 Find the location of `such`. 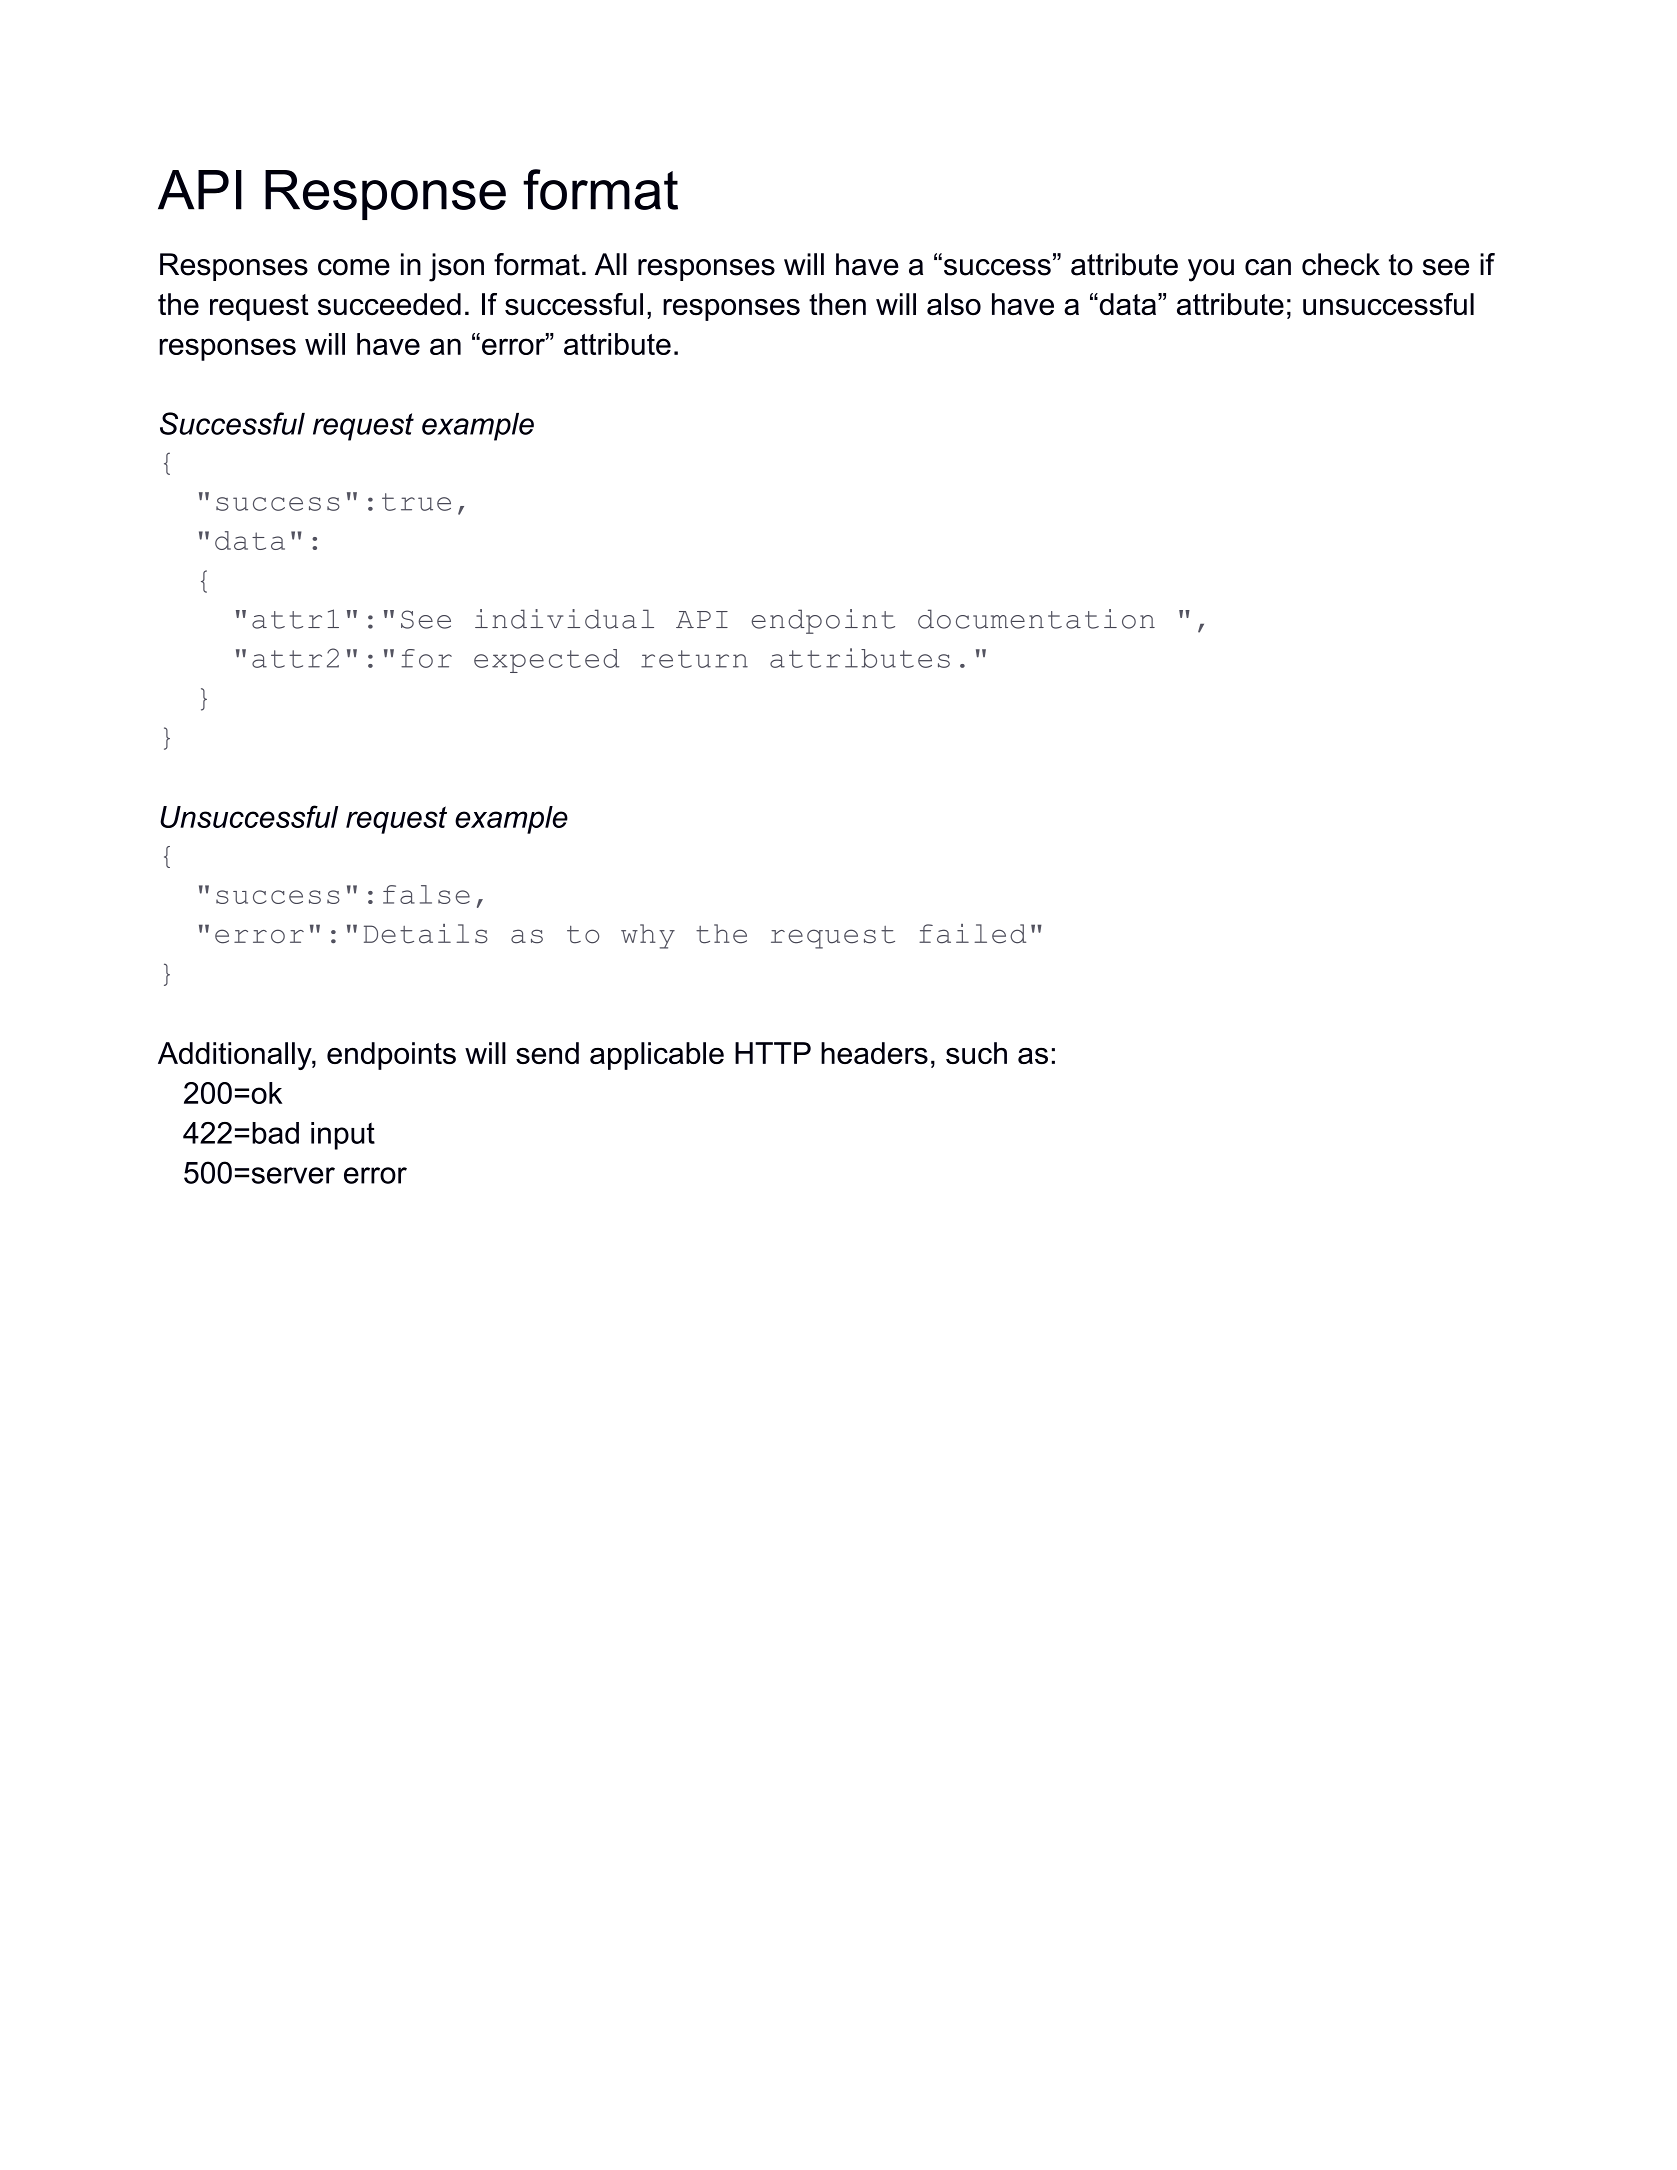

such is located at coordinates (976, 1053).
